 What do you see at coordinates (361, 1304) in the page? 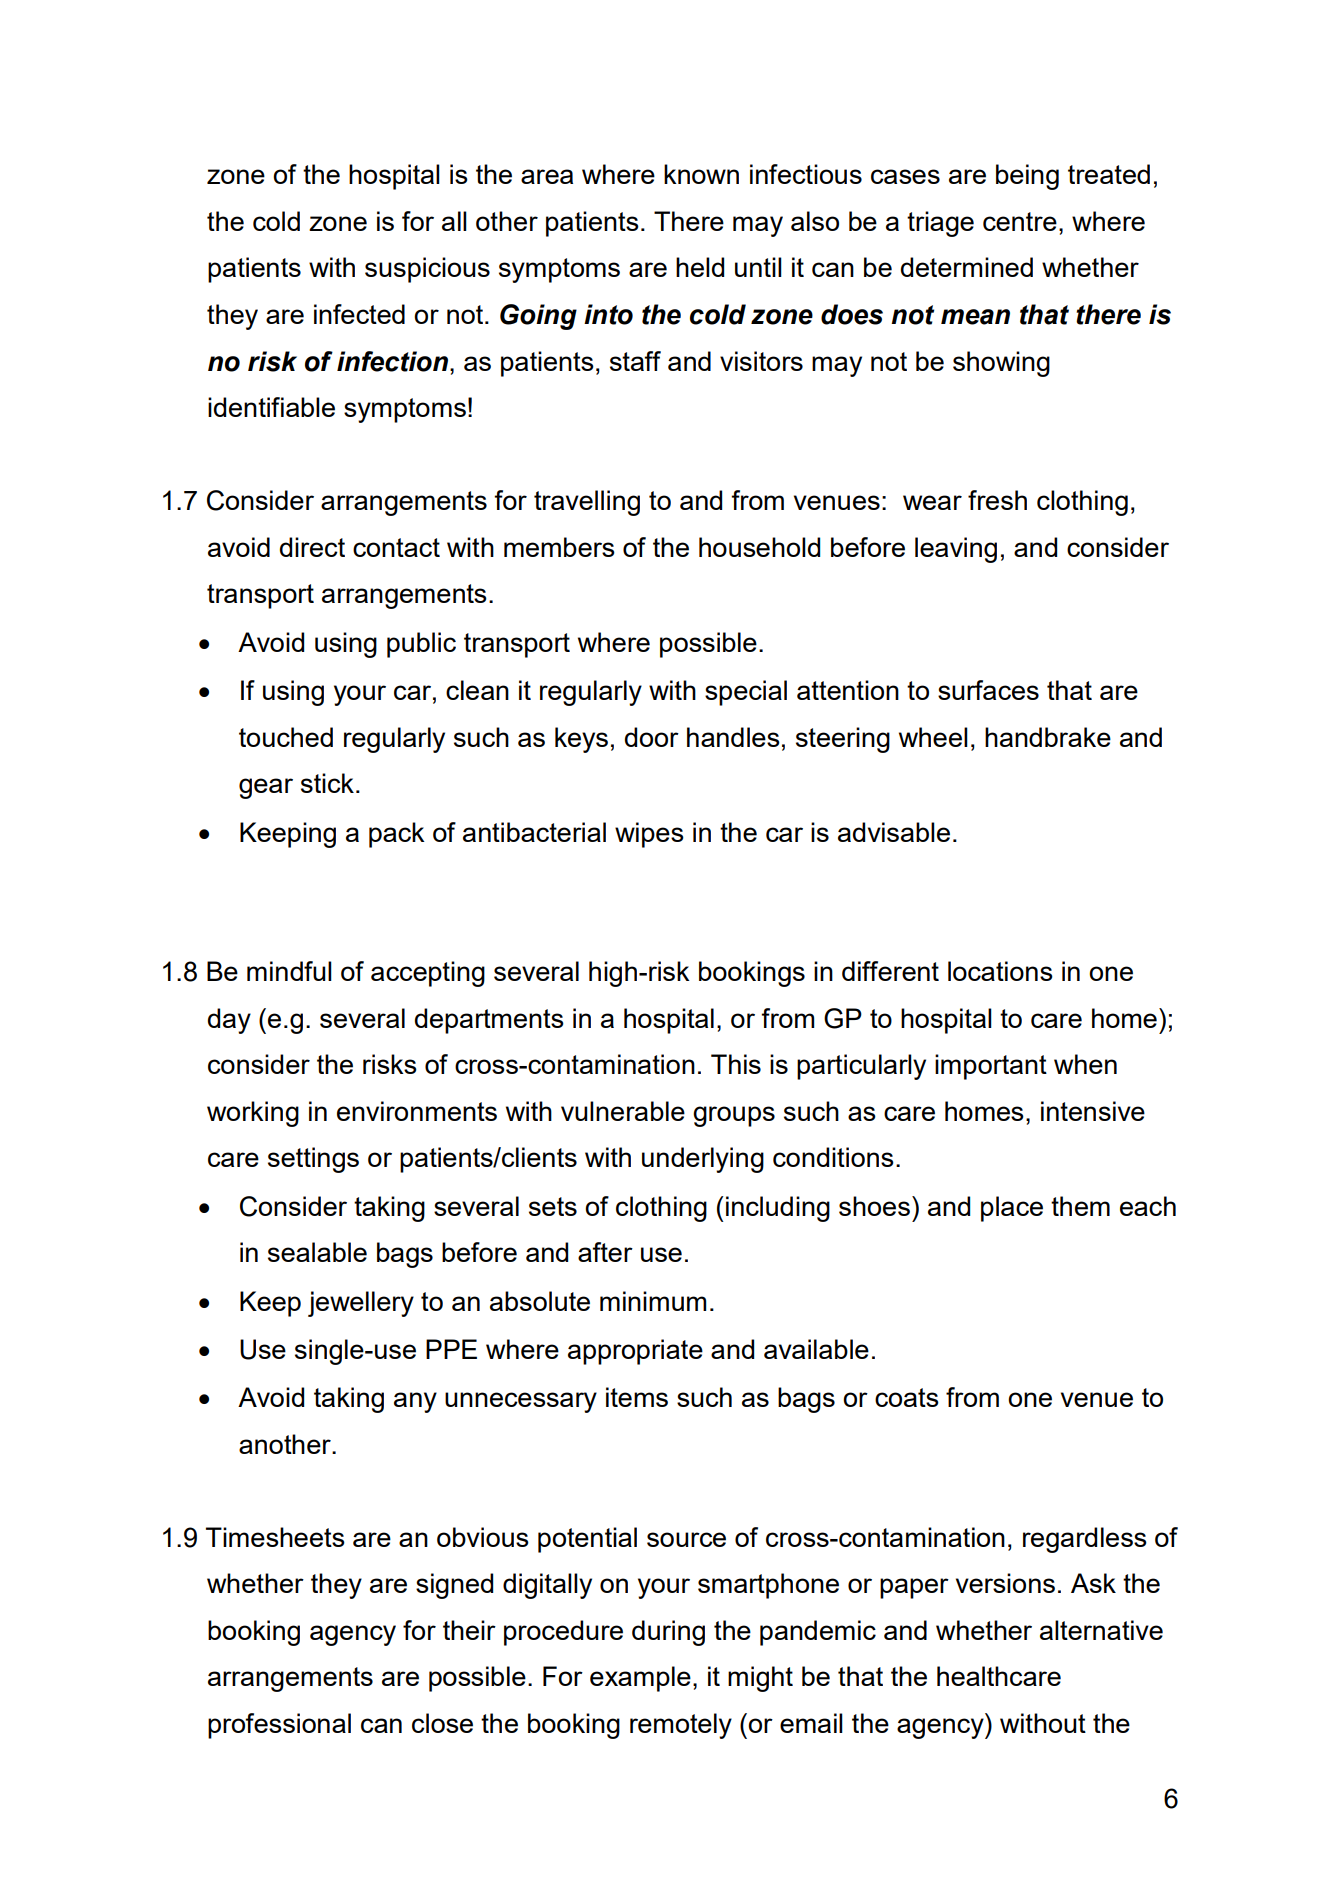
I see `jewellery` at bounding box center [361, 1304].
